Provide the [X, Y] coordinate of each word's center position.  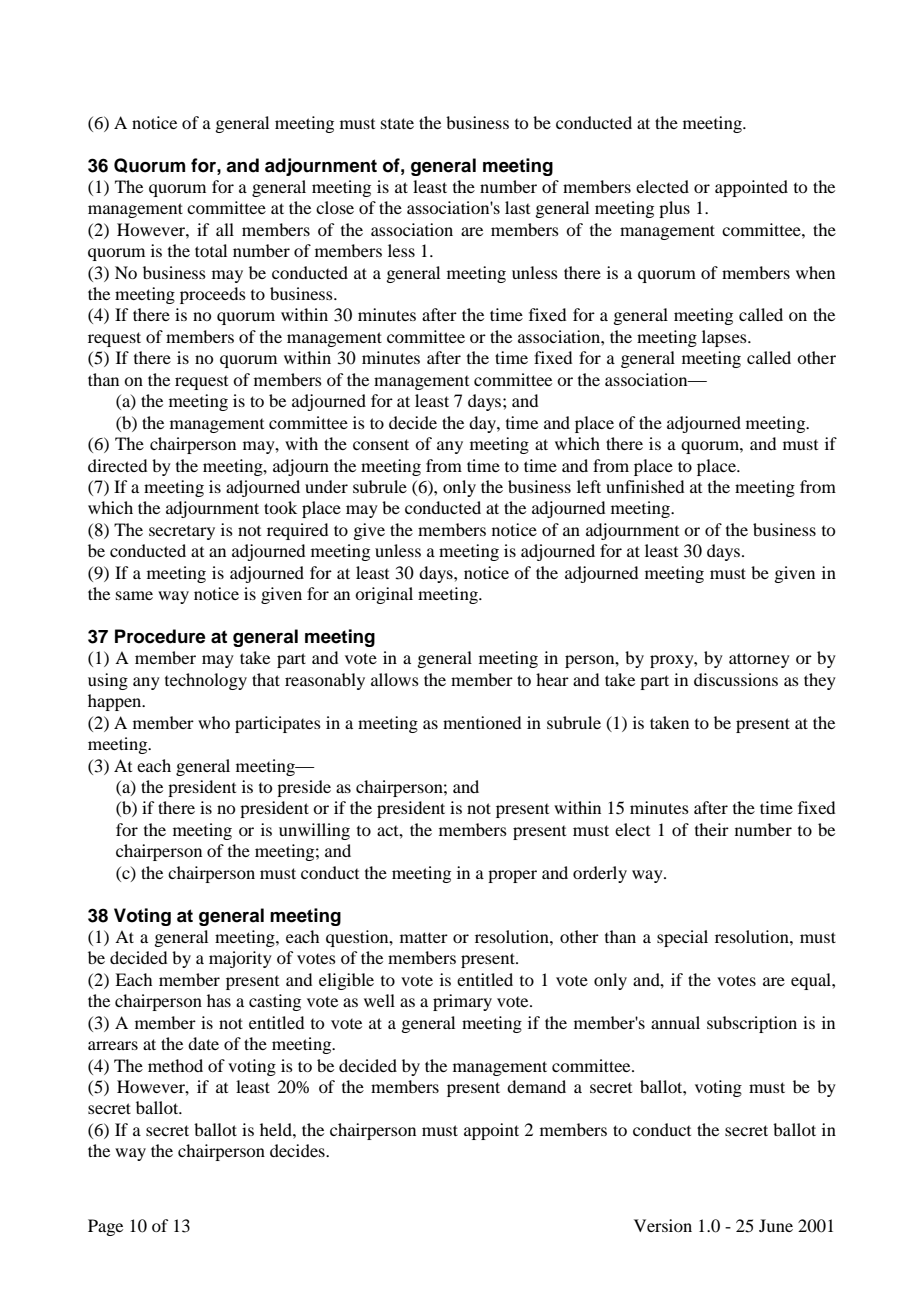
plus [674, 209]
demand [536, 1086]
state [397, 123]
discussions [736, 679]
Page [105, 1227]
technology [206, 681]
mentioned [482, 722]
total [211, 250]
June [776, 1225]
